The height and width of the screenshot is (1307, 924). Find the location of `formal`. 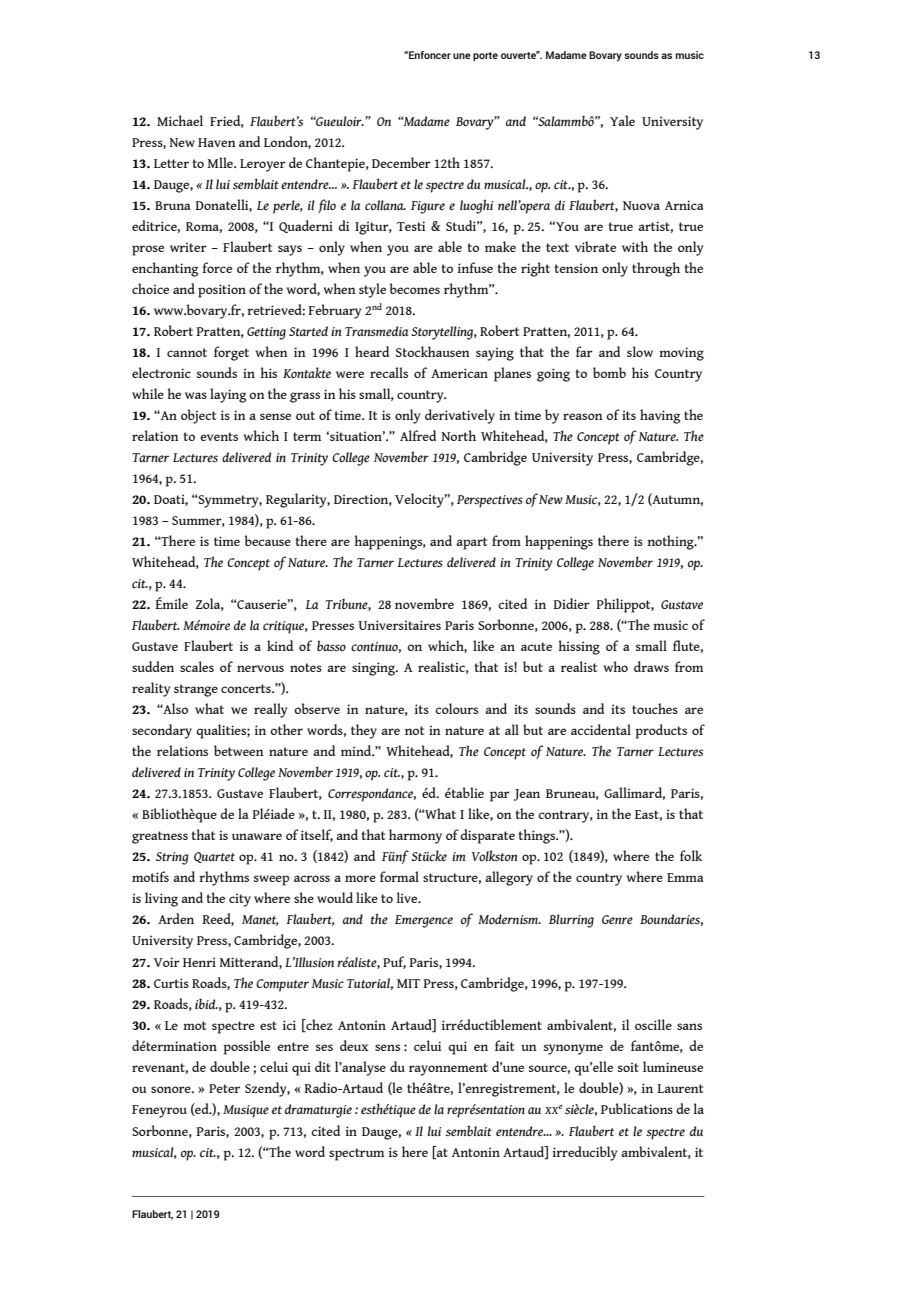

formal is located at coordinates (399, 876).
